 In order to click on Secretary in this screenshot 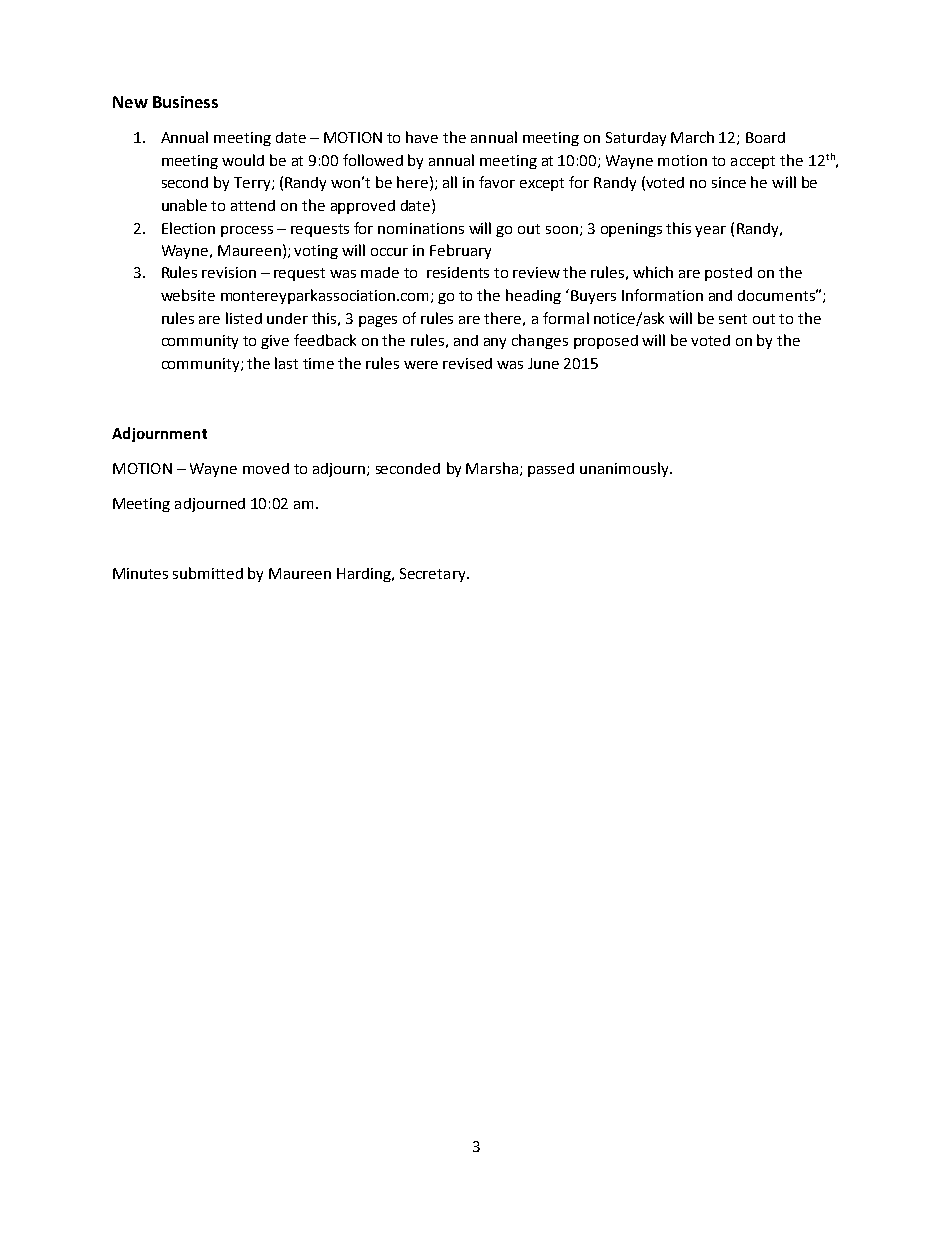, I will do `click(434, 575)`.
